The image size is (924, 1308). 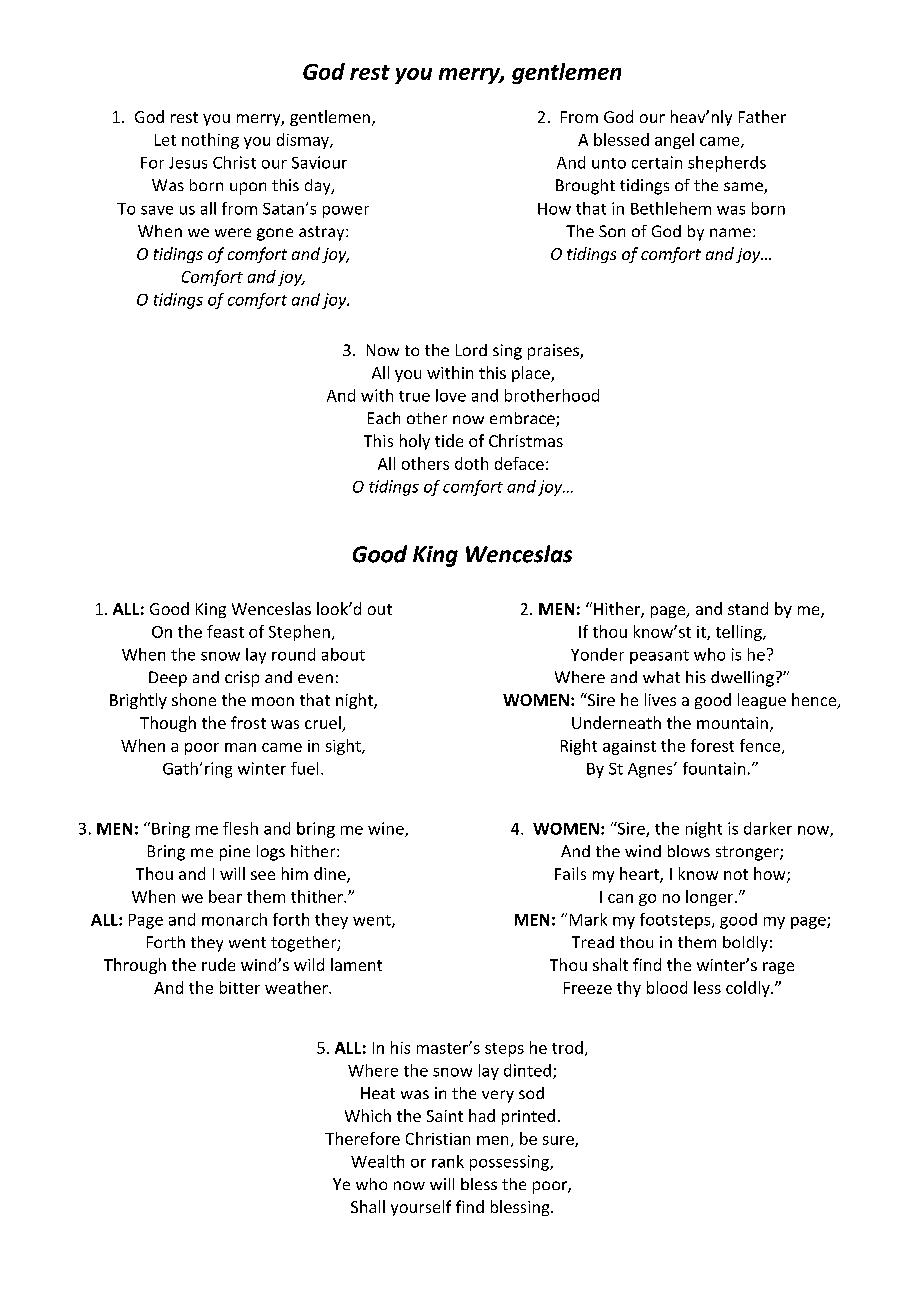 I want to click on sure, so click(x=559, y=1141).
